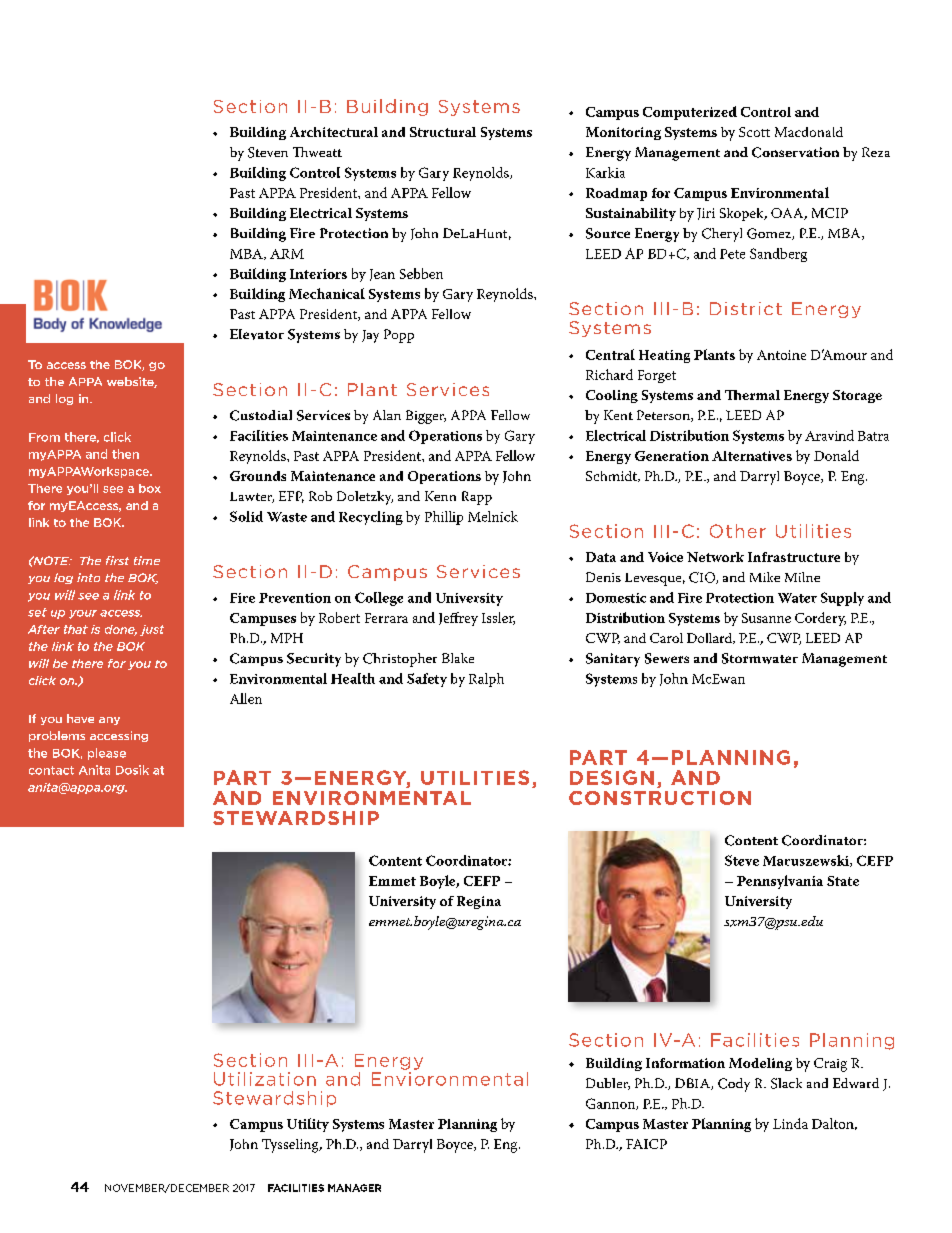 Image resolution: width=952 pixels, height=1233 pixels. Describe the element at coordinates (354, 1188) in the image. I see `MANAGER` at that location.
